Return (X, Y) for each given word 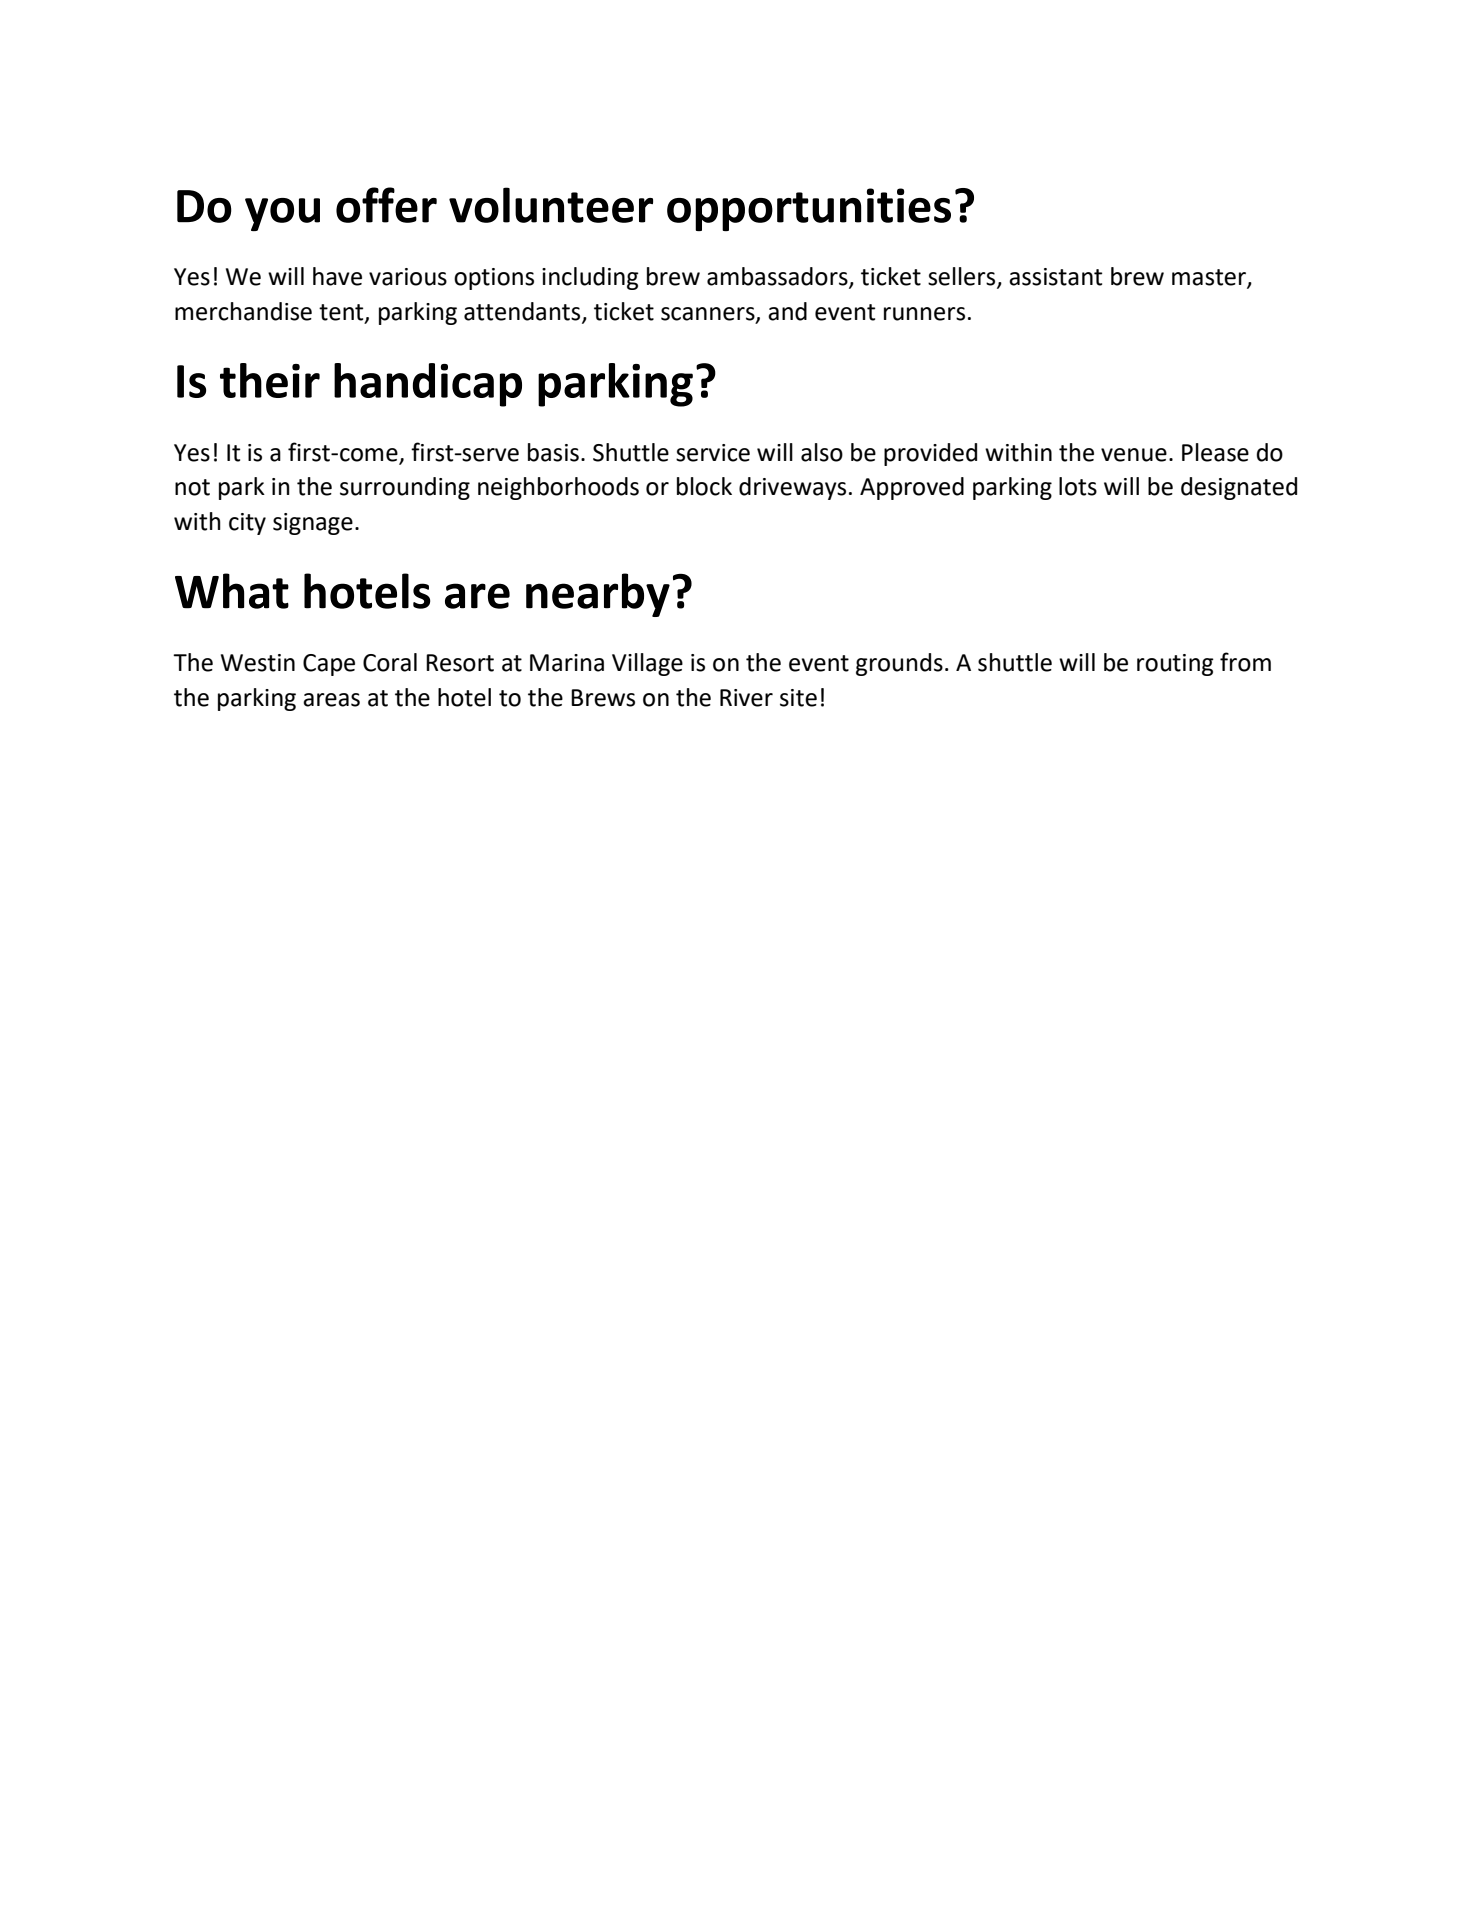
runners (924, 314)
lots (1078, 486)
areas (331, 700)
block (704, 486)
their (270, 380)
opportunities (809, 209)
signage (313, 524)
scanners (709, 315)
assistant (1055, 277)
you (282, 214)
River (746, 698)
